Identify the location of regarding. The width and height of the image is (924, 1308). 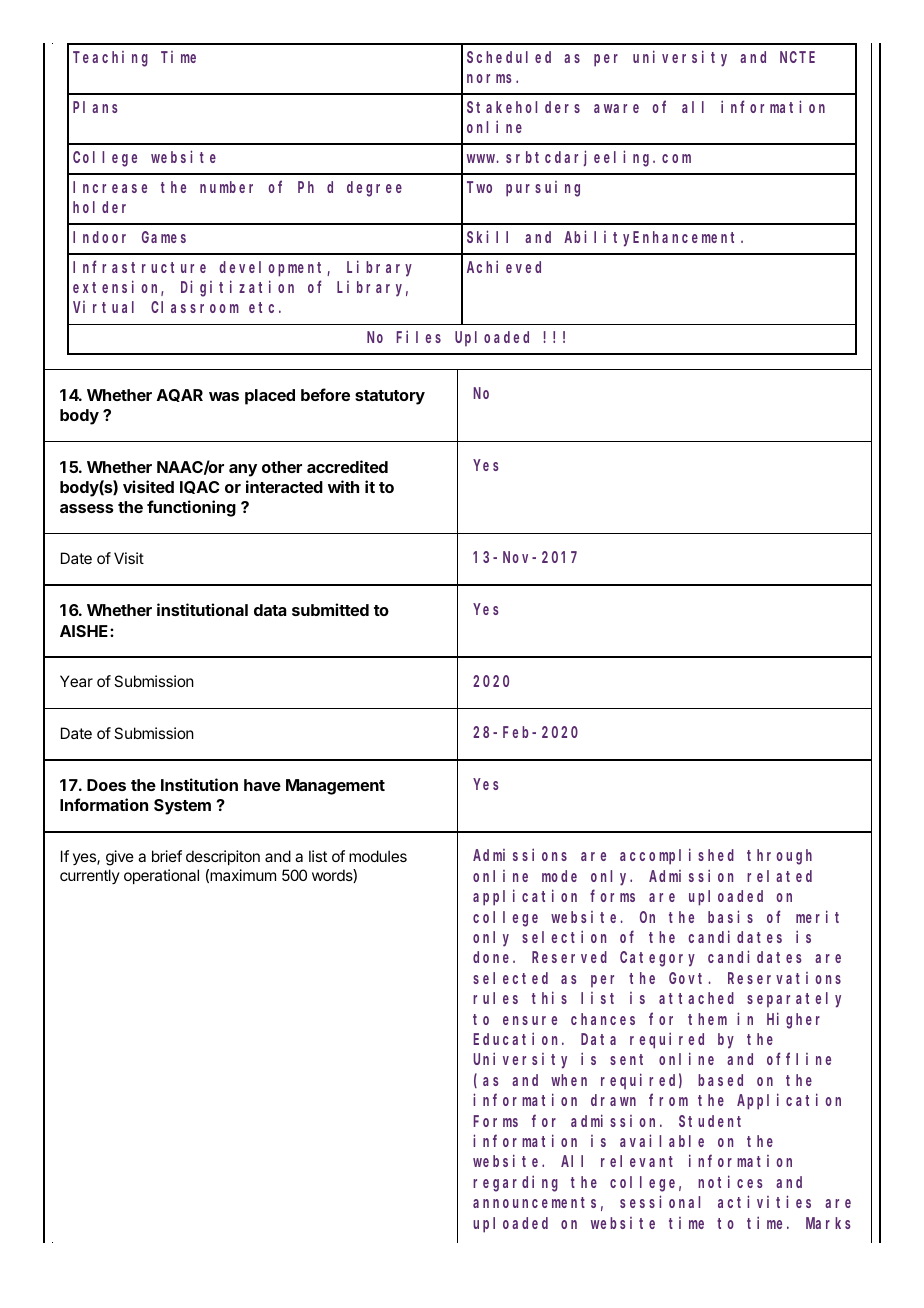
(515, 1183).
